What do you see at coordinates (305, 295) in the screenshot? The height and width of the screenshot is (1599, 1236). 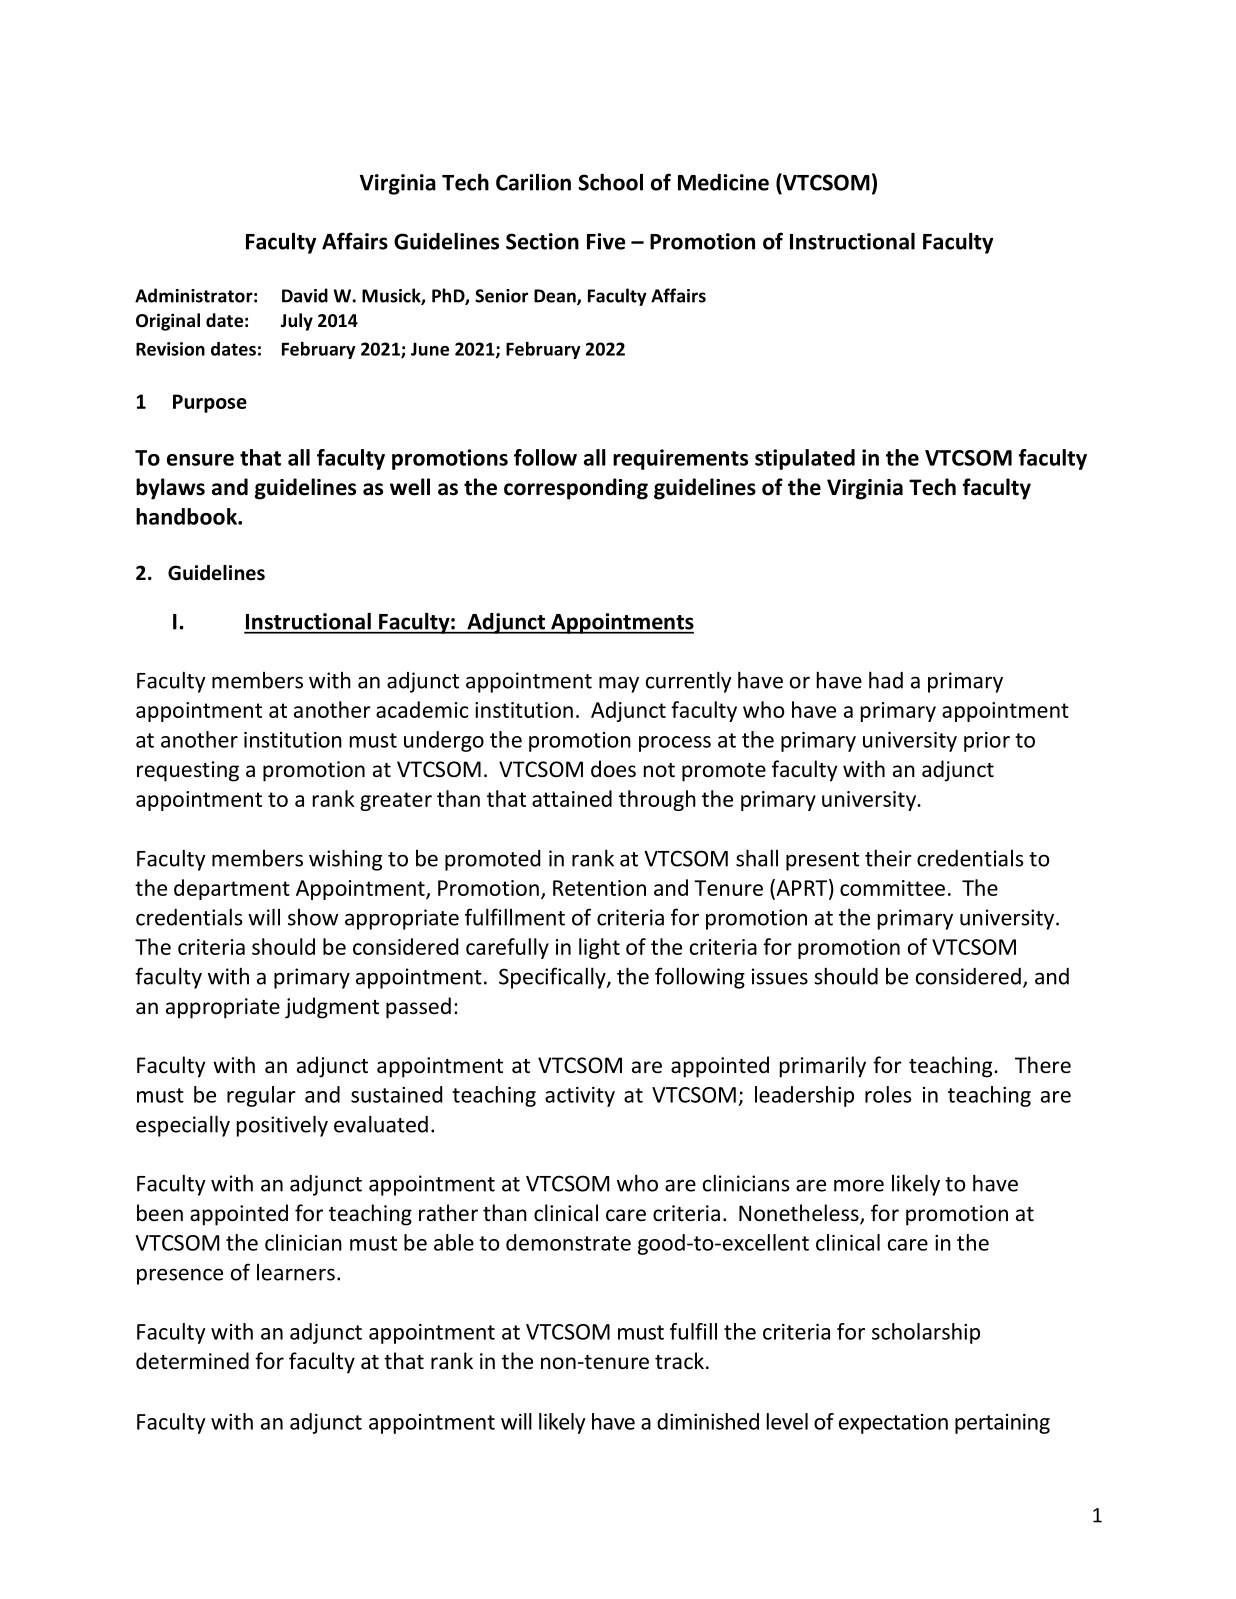 I see `David` at bounding box center [305, 295].
